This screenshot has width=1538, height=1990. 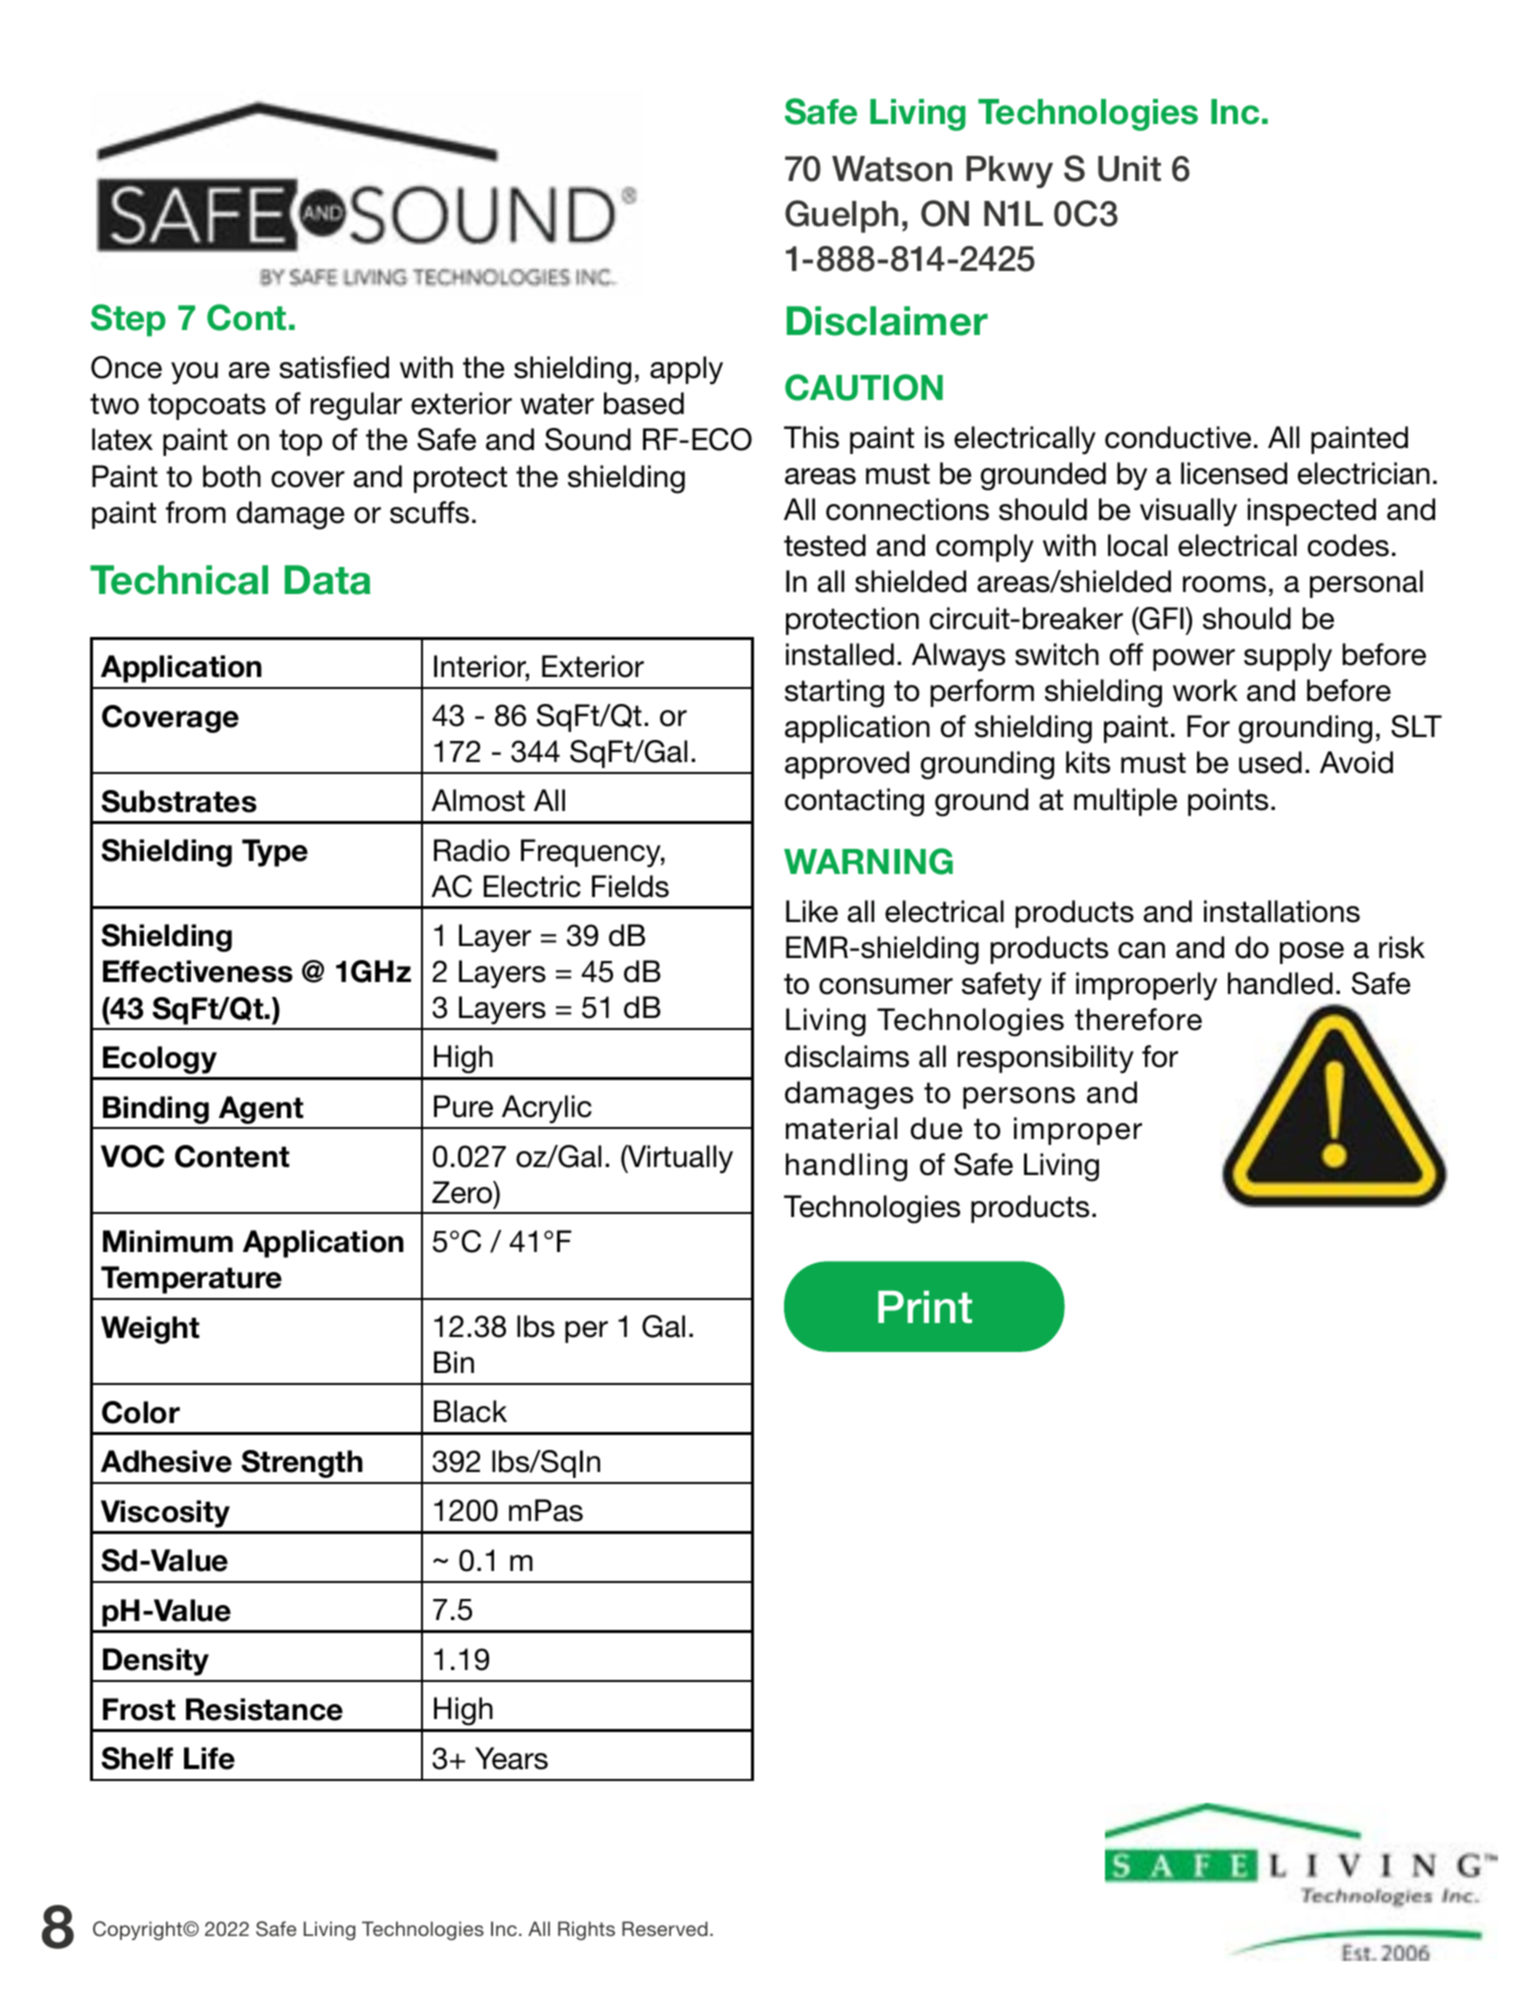 What do you see at coordinates (1129, 169) in the screenshot?
I see `Unit` at bounding box center [1129, 169].
